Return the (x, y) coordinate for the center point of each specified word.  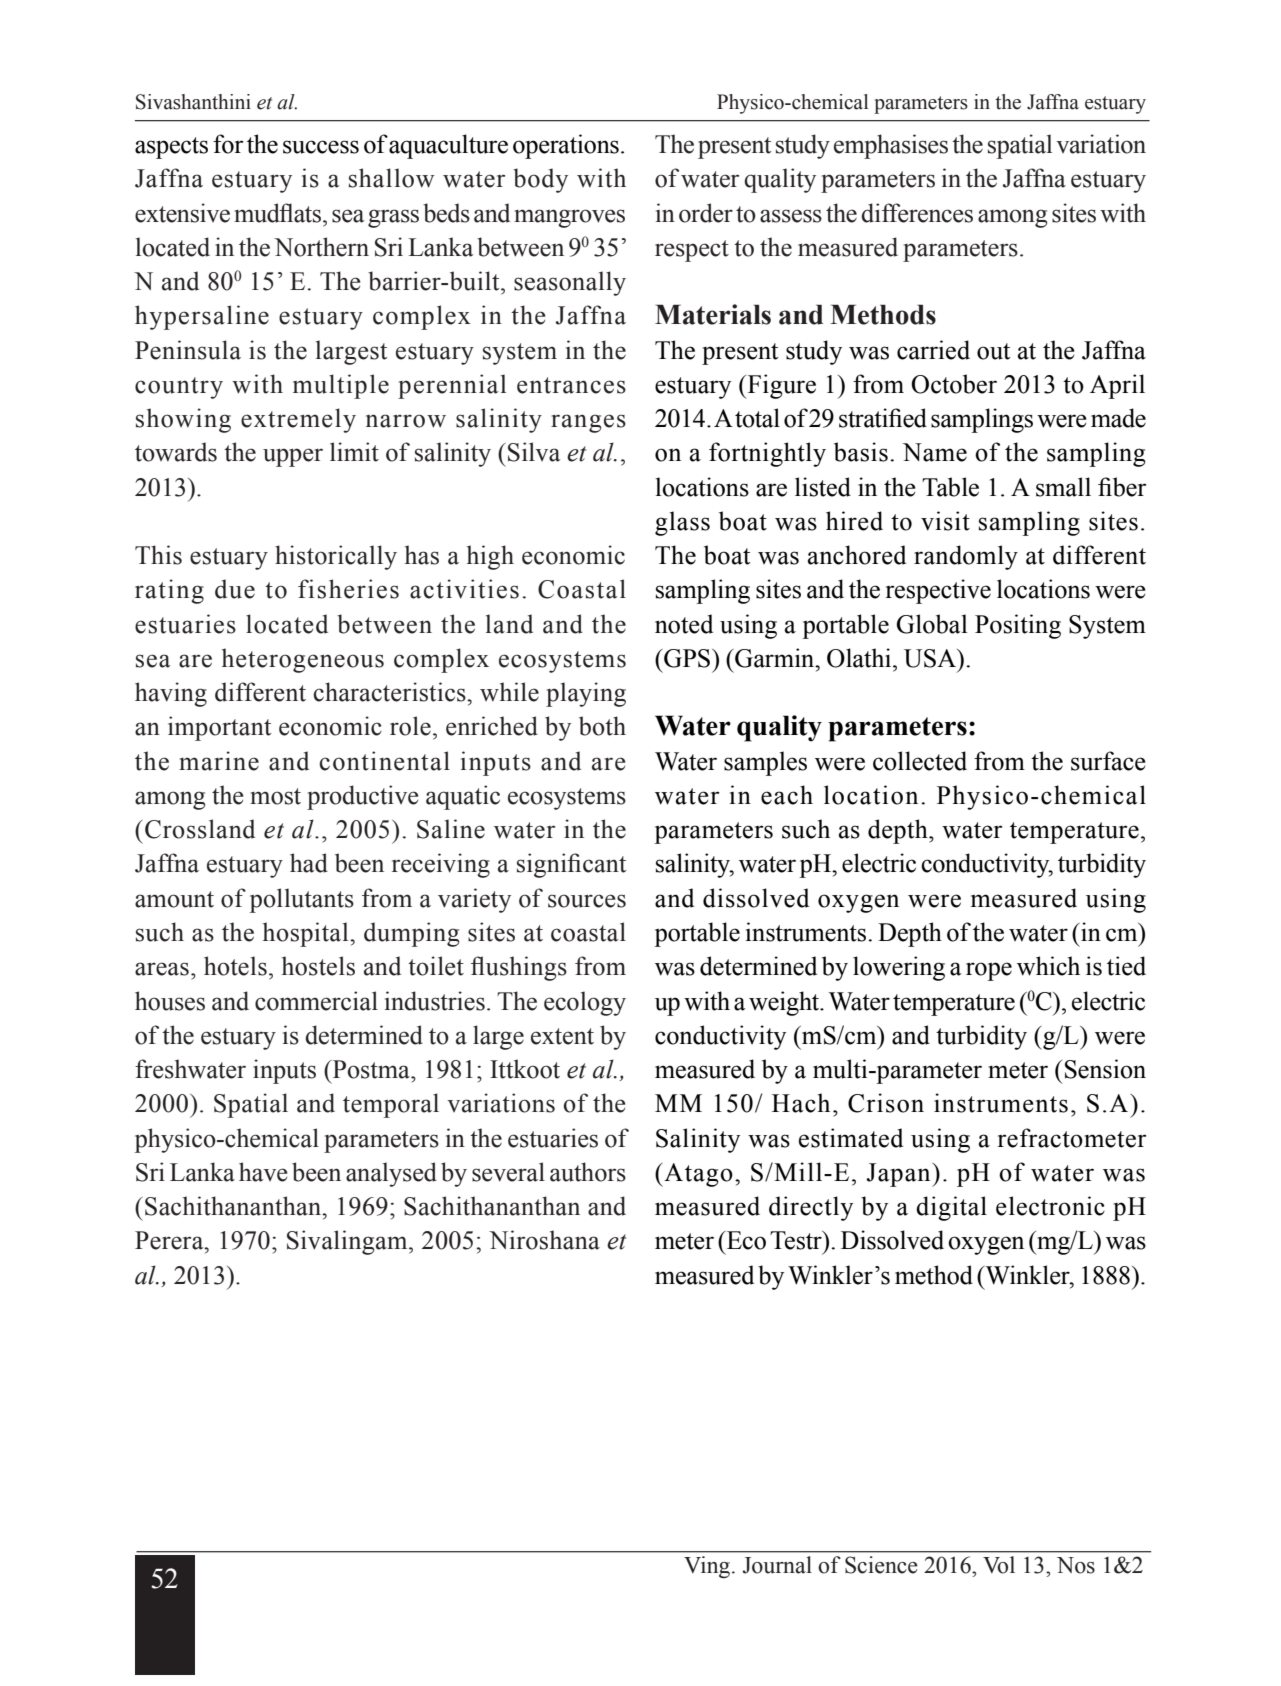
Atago (697, 1175)
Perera (170, 1240)
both (602, 726)
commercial (316, 1001)
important (219, 728)
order (706, 213)
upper (293, 457)
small (1063, 487)
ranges (588, 423)
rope (989, 971)
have (263, 1172)
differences (917, 213)
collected (920, 761)
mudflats (279, 213)
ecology (585, 1003)
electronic (1050, 1206)
